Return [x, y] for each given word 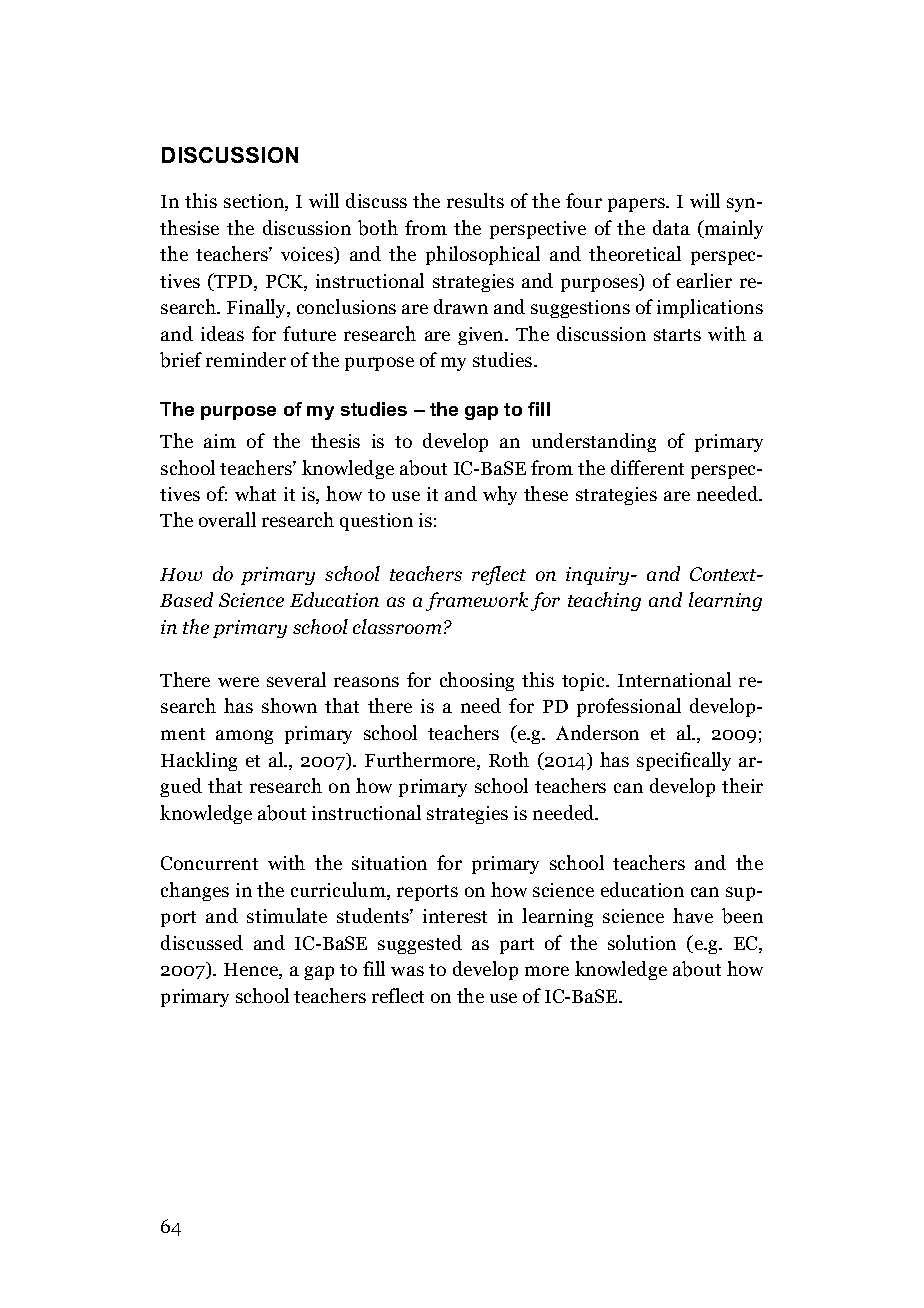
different [647, 467]
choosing [477, 681]
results [475, 200]
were [238, 682]
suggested [420, 944]
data [671, 227]
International [674, 679]
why [500, 495]
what [255, 493]
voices [308, 255]
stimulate [287, 915]
